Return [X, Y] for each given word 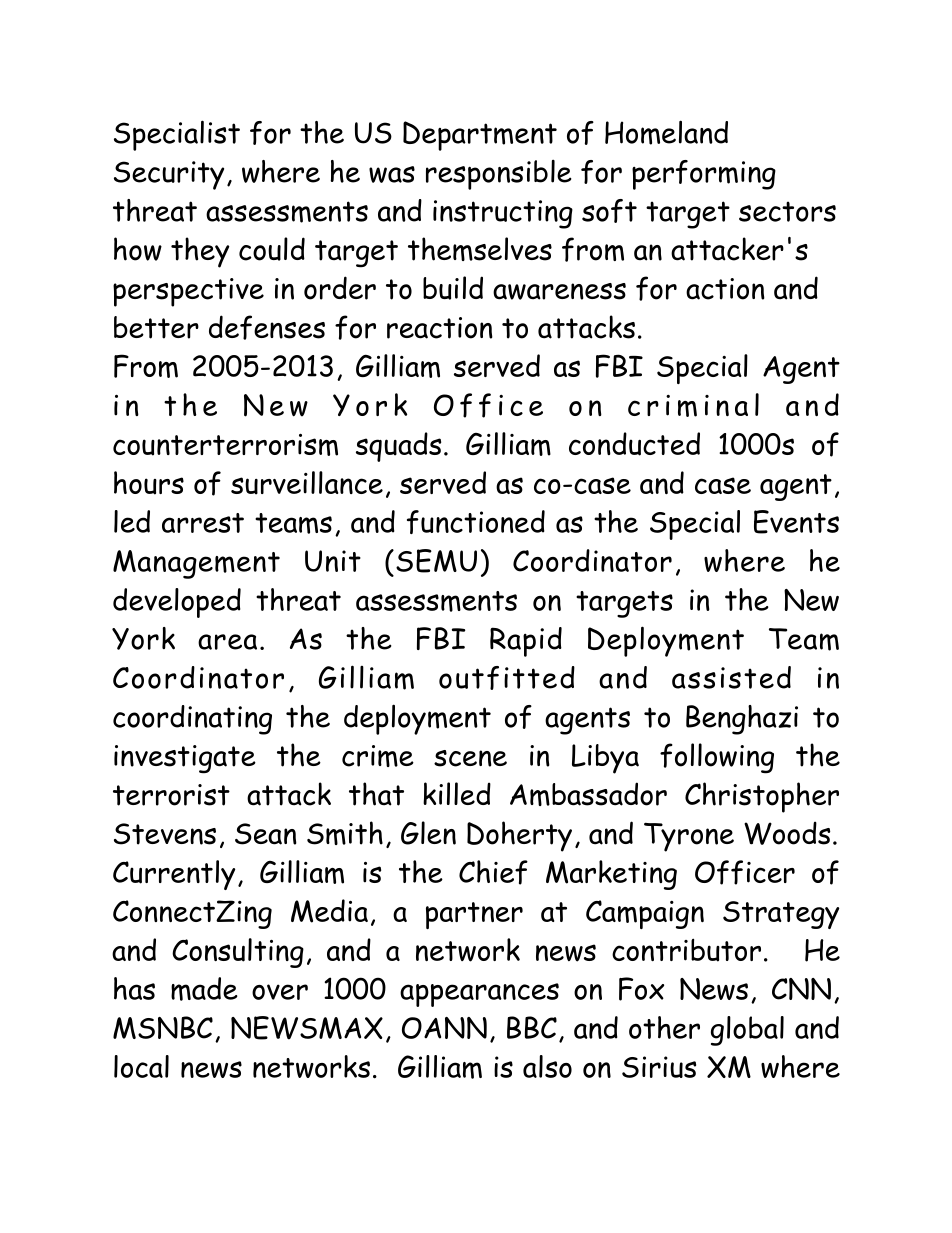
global [747, 1031]
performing [704, 175]
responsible [499, 174]
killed [457, 793]
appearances [479, 995]
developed [177, 603]
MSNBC [163, 1027]
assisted [731, 677]
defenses [267, 327]
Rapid [526, 642]
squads [398, 447]
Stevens [165, 834]
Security [169, 175]
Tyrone [689, 837]
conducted [634, 444]
